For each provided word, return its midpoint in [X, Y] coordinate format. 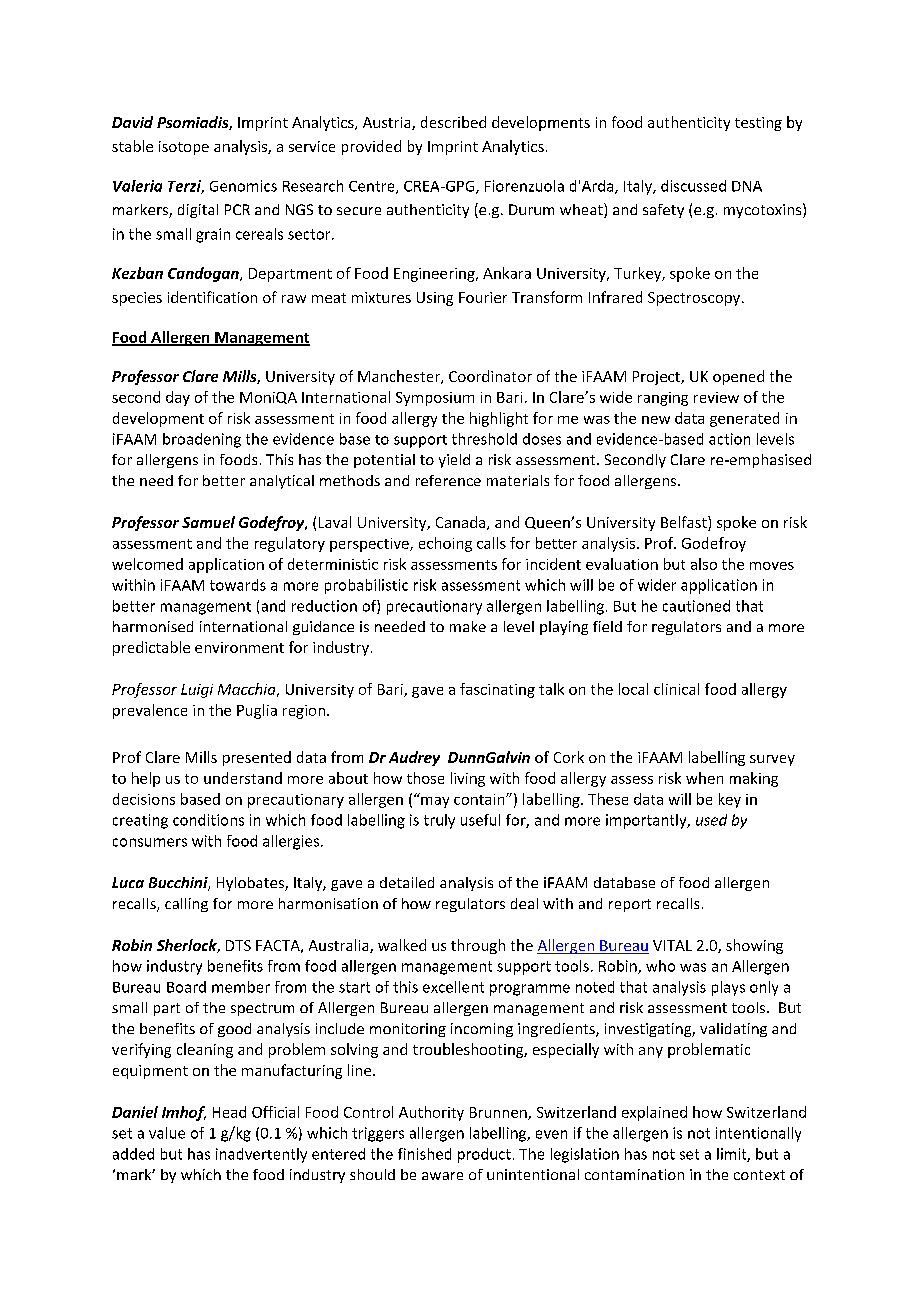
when [704, 778]
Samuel [208, 522]
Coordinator [490, 376]
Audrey [414, 758]
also [704, 564]
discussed [693, 186]
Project [657, 378]
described [453, 122]
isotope [184, 148]
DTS [238, 945]
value [167, 1133]
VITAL [672, 945]
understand [243, 778]
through [478, 946]
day [178, 398]
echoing [445, 544]
